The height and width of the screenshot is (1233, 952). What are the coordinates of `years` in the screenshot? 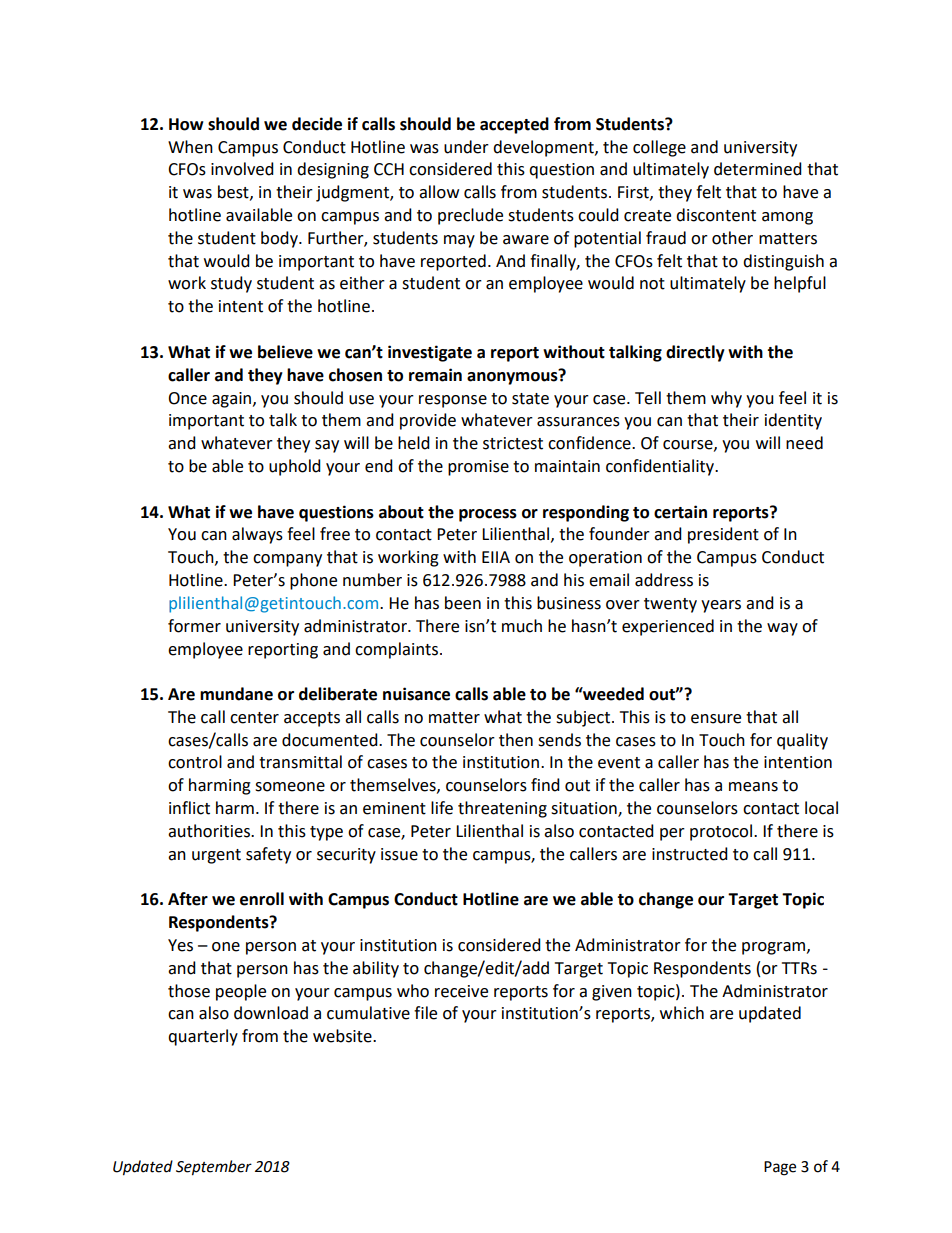 It's located at (721, 606).
